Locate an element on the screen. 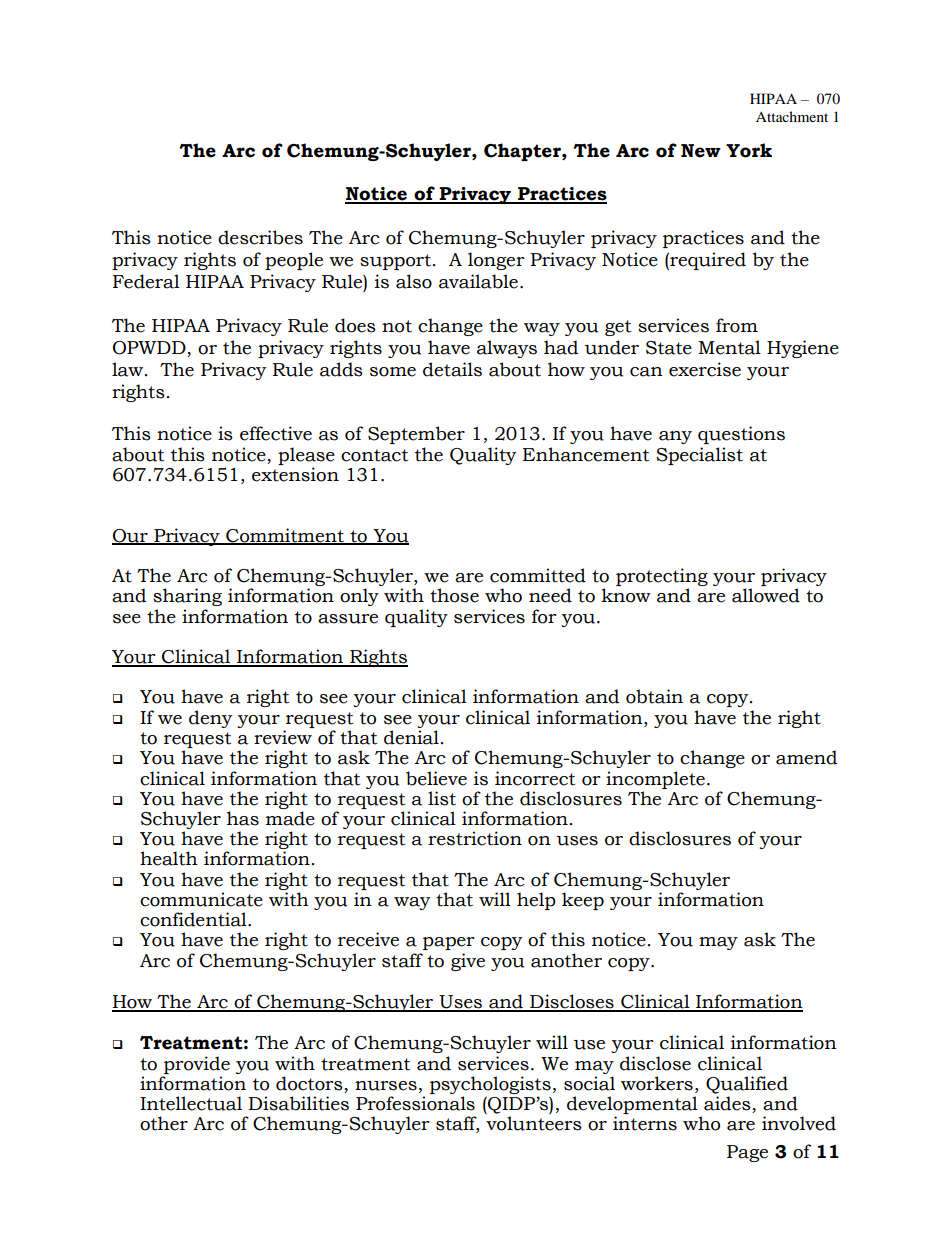  Intellectual is located at coordinates (191, 1103).
